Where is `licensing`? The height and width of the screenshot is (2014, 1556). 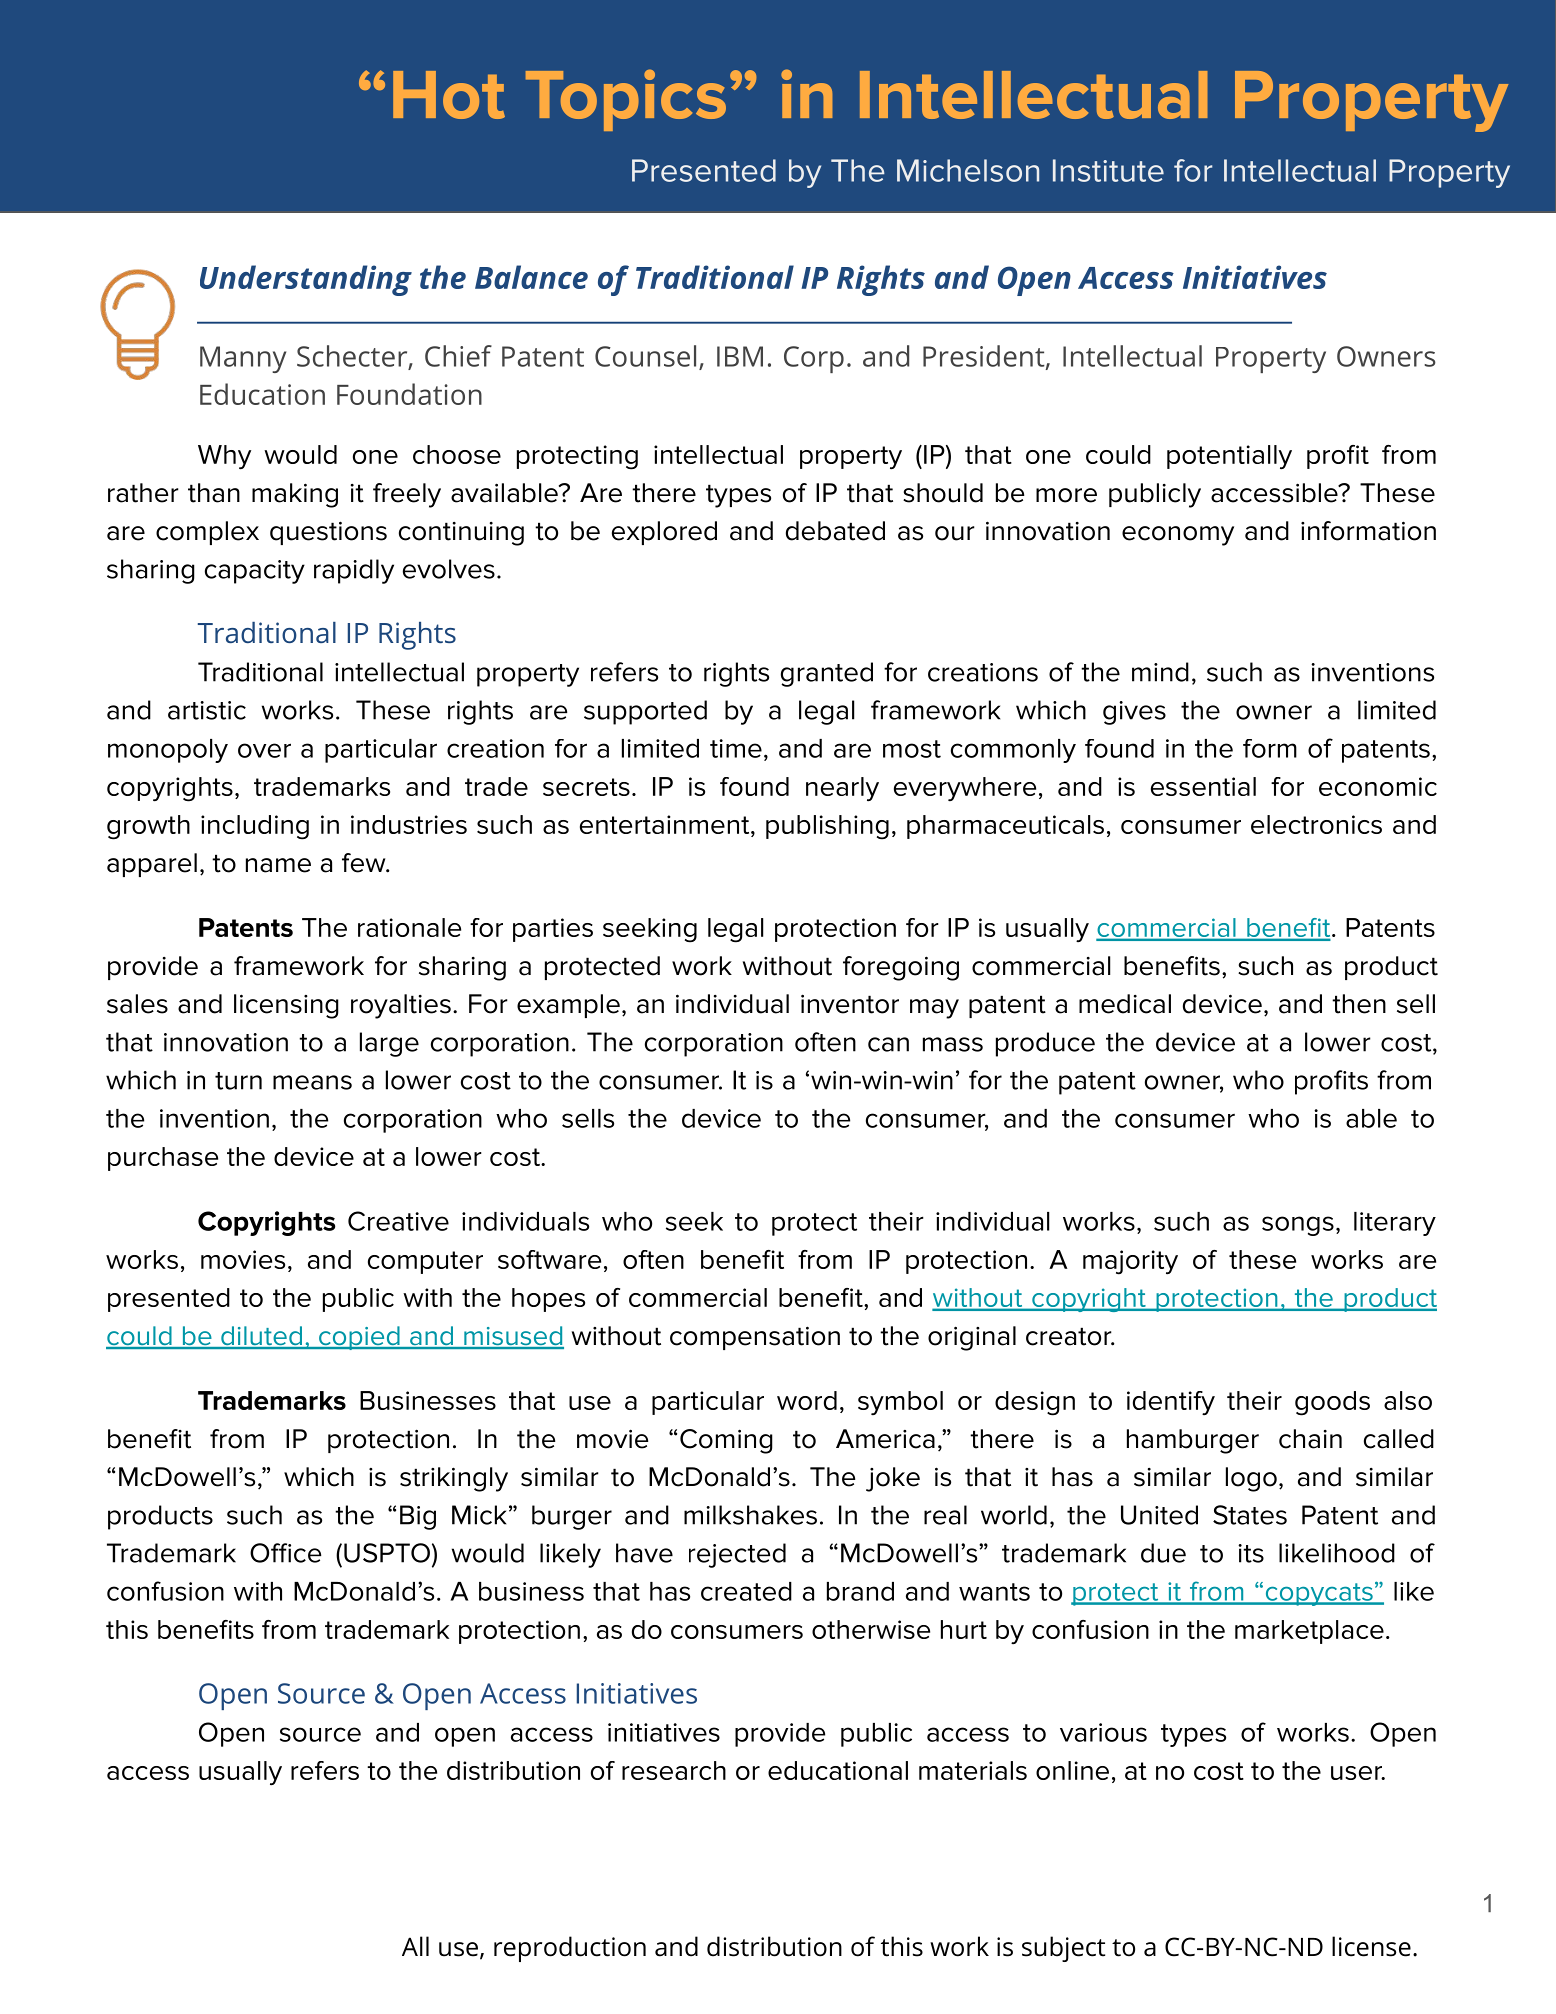
licensing is located at coordinates (286, 1006).
